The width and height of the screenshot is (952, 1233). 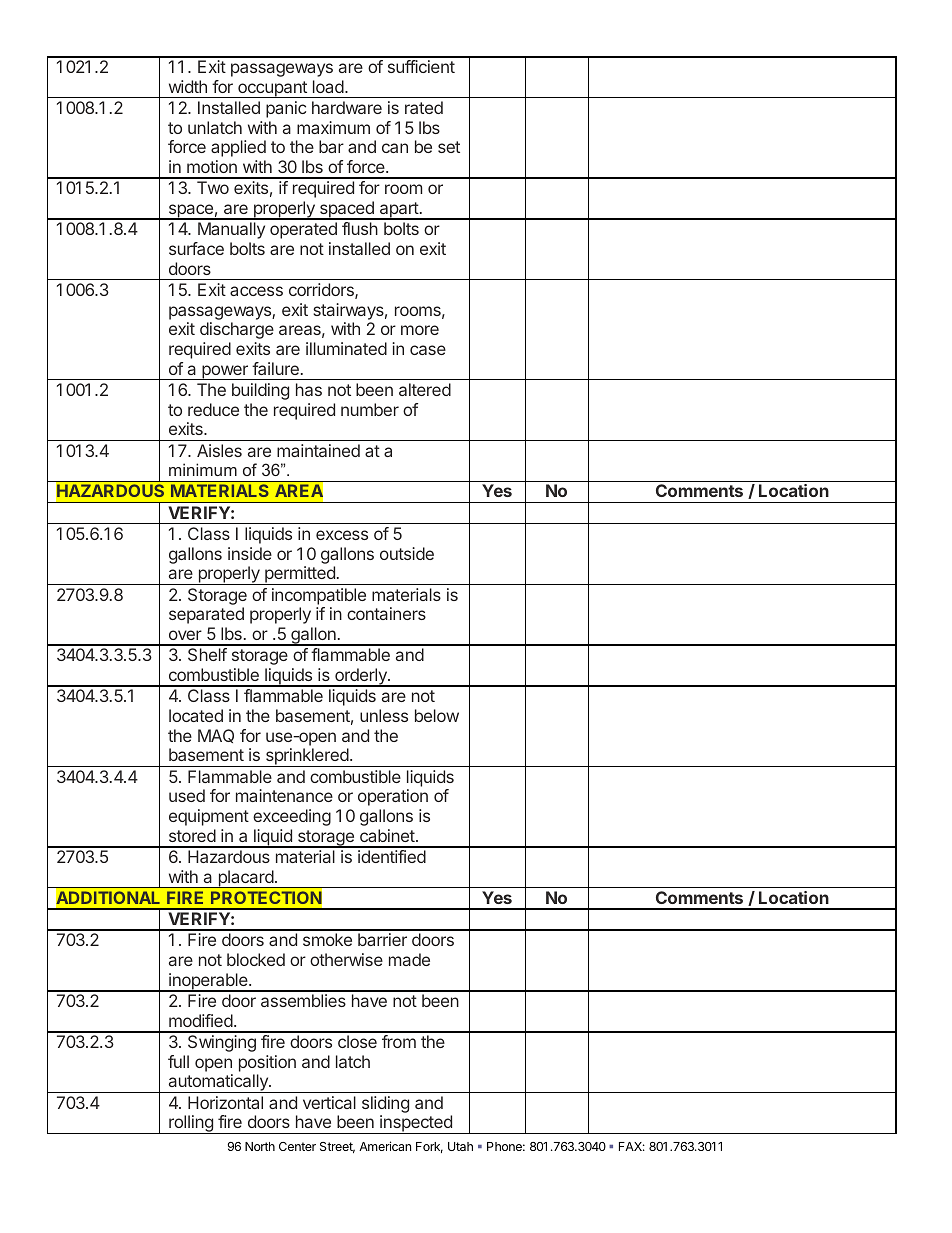 What do you see at coordinates (329, 1102) in the screenshot?
I see `vertical` at bounding box center [329, 1102].
